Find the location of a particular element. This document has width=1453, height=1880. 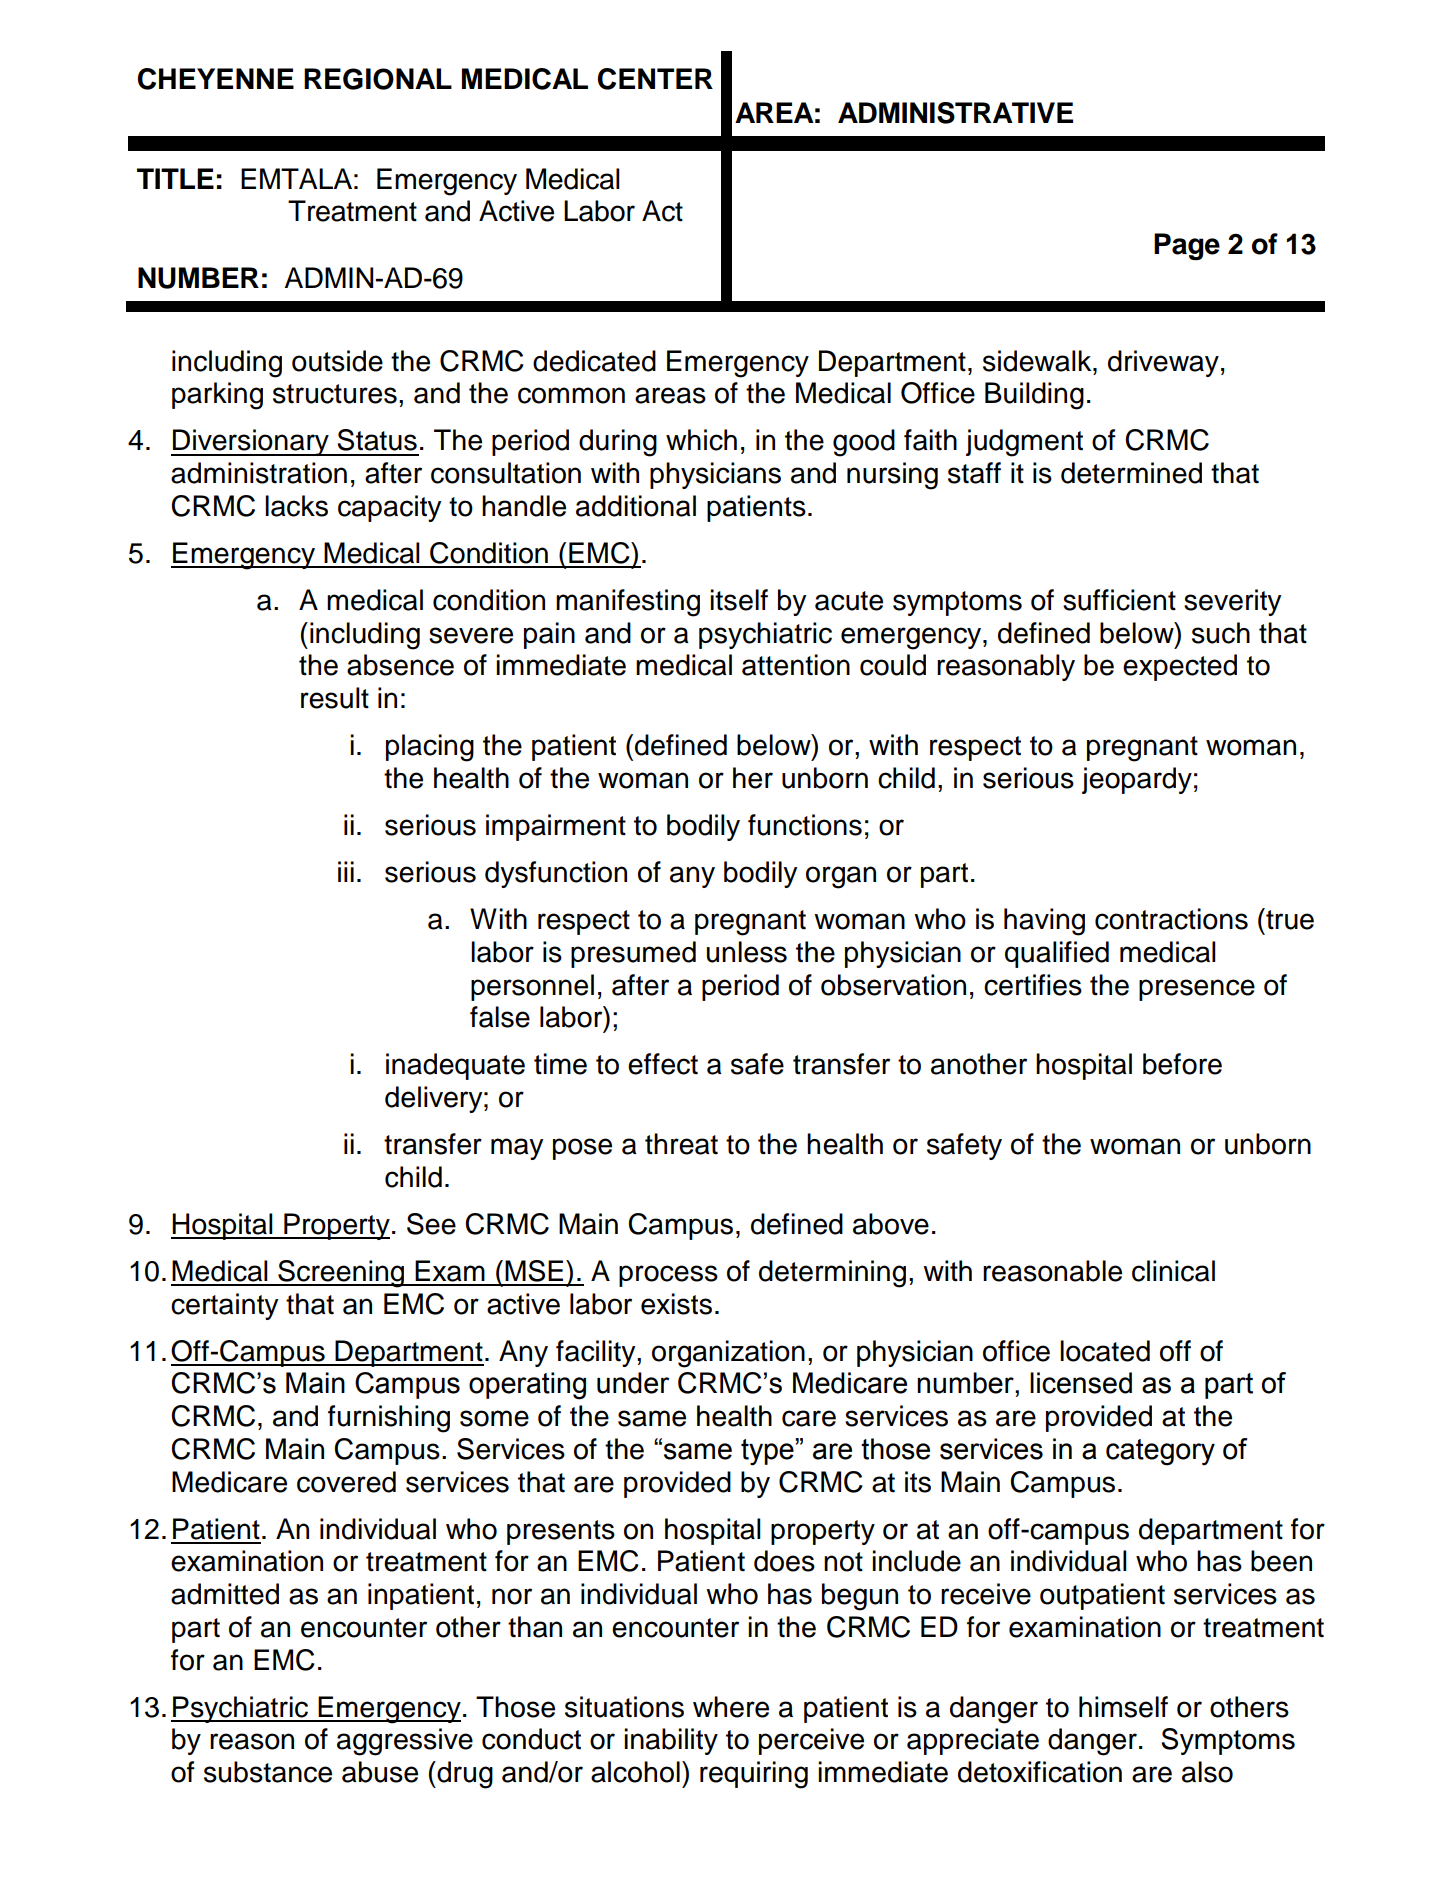

where is located at coordinates (731, 1707).
